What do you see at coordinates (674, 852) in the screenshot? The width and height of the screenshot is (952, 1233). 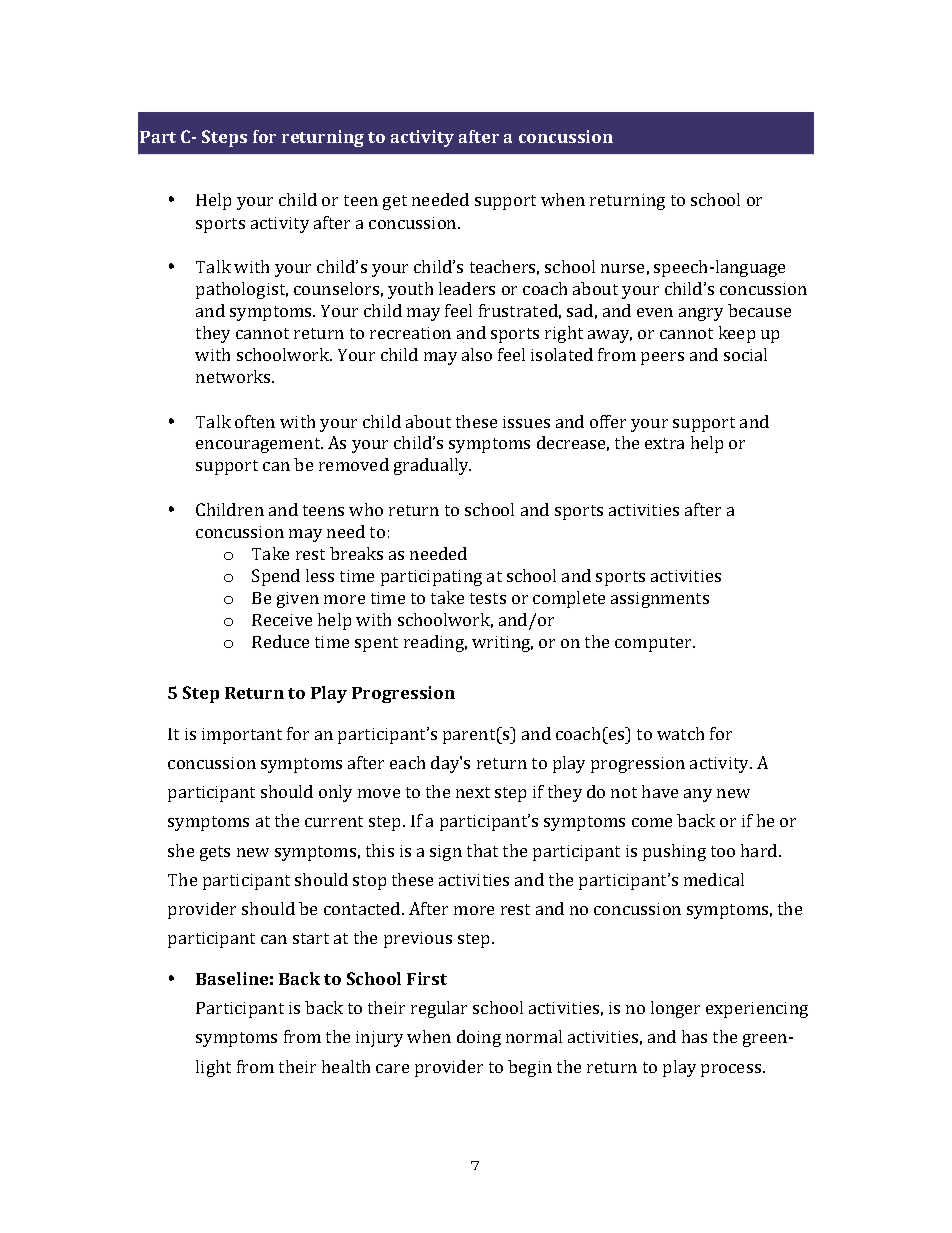 I see `pushing` at bounding box center [674, 852].
